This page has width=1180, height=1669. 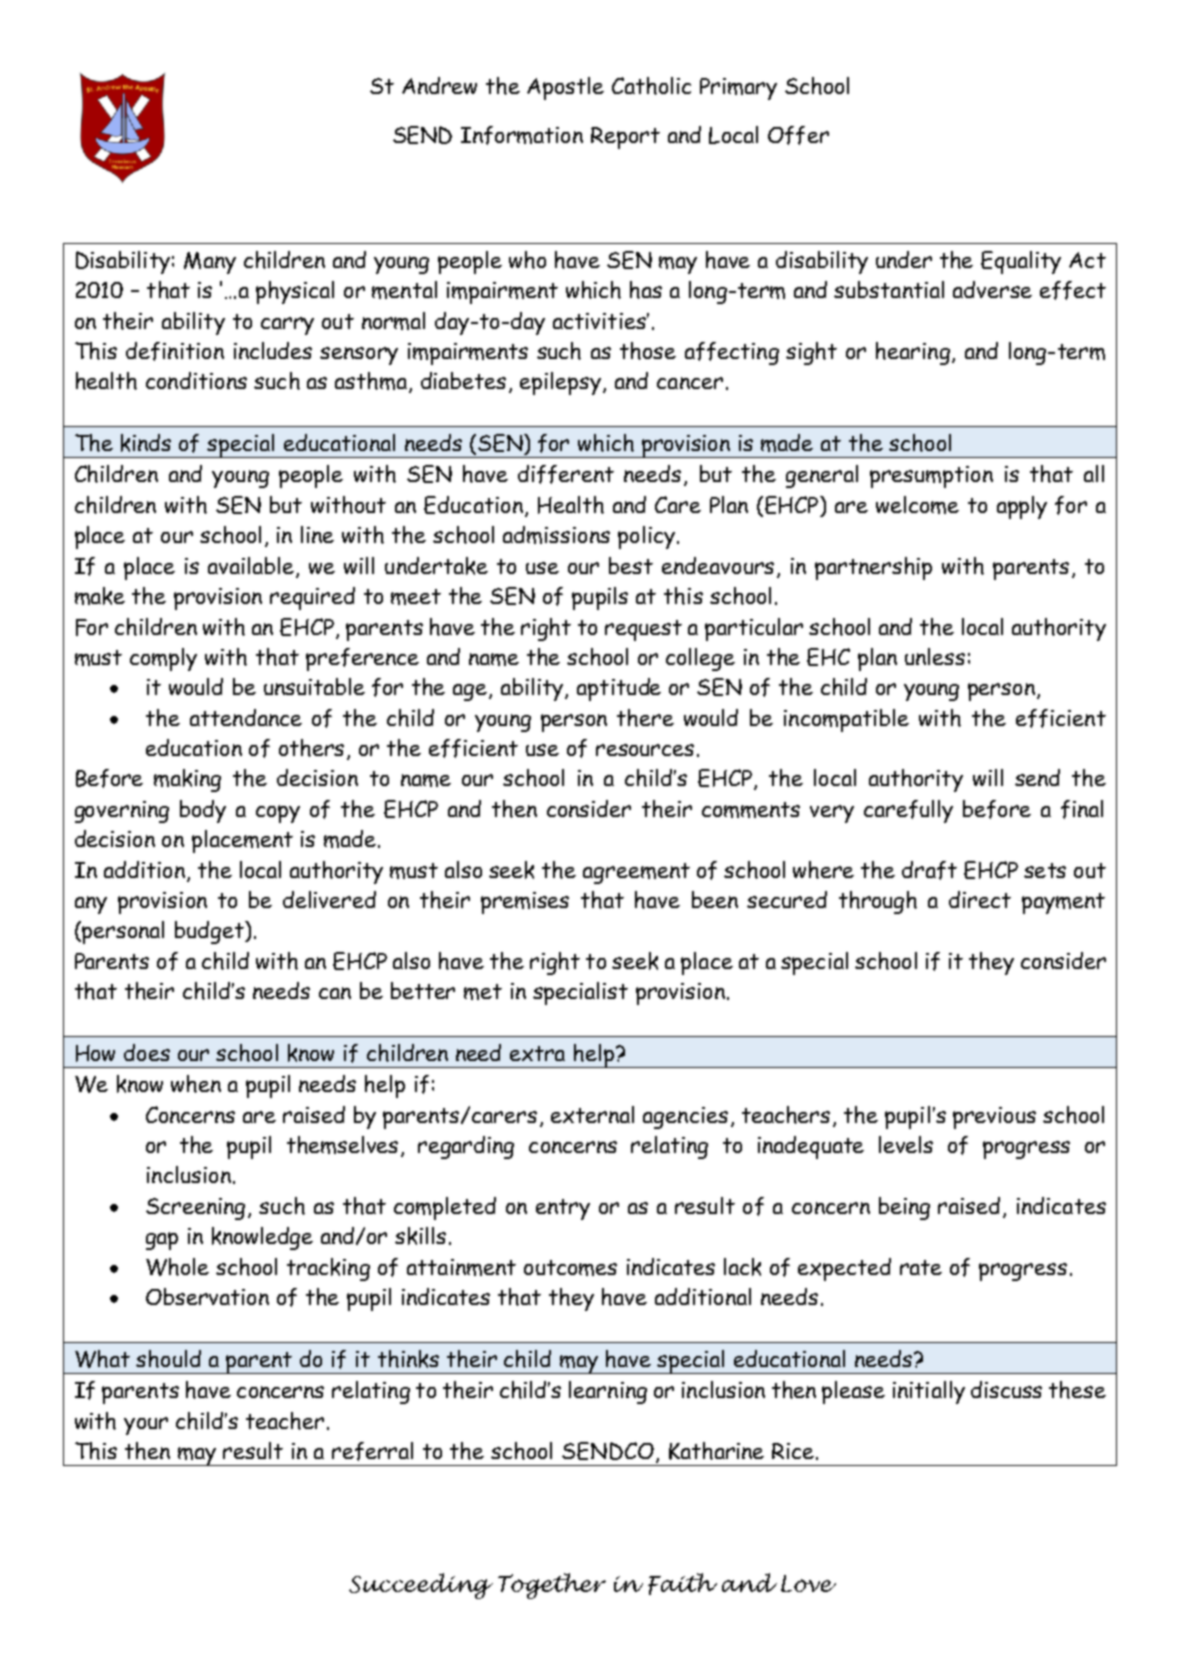 What do you see at coordinates (929, 870) in the page?
I see `draft` at bounding box center [929, 870].
